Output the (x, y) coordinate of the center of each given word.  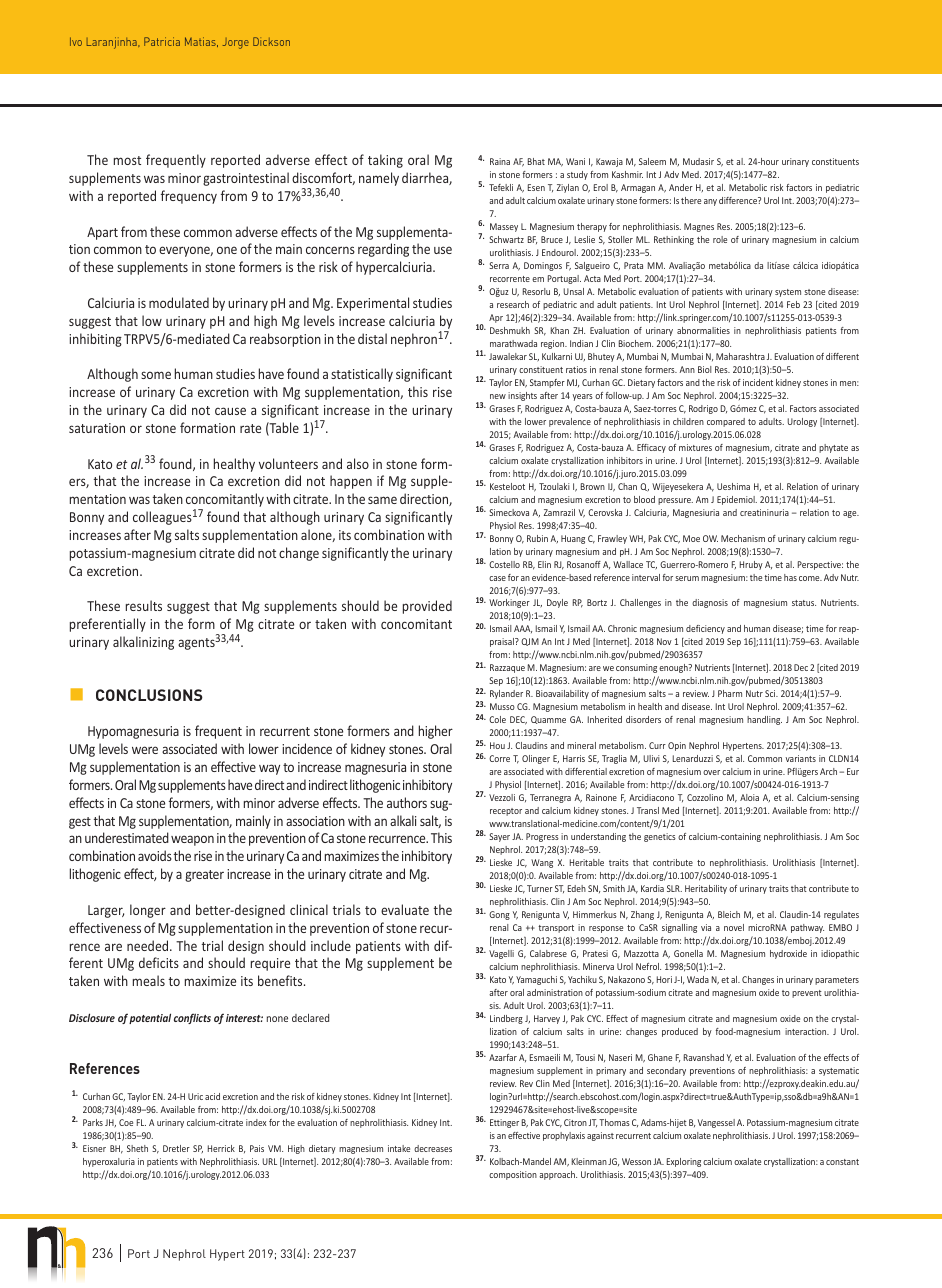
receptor (506, 812)
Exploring (684, 1162)
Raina (500, 161)
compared (726, 422)
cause (230, 411)
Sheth (137, 1148)
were (145, 750)
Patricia (162, 41)
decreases (433, 1148)
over (711, 772)
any (710, 202)
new (498, 396)
